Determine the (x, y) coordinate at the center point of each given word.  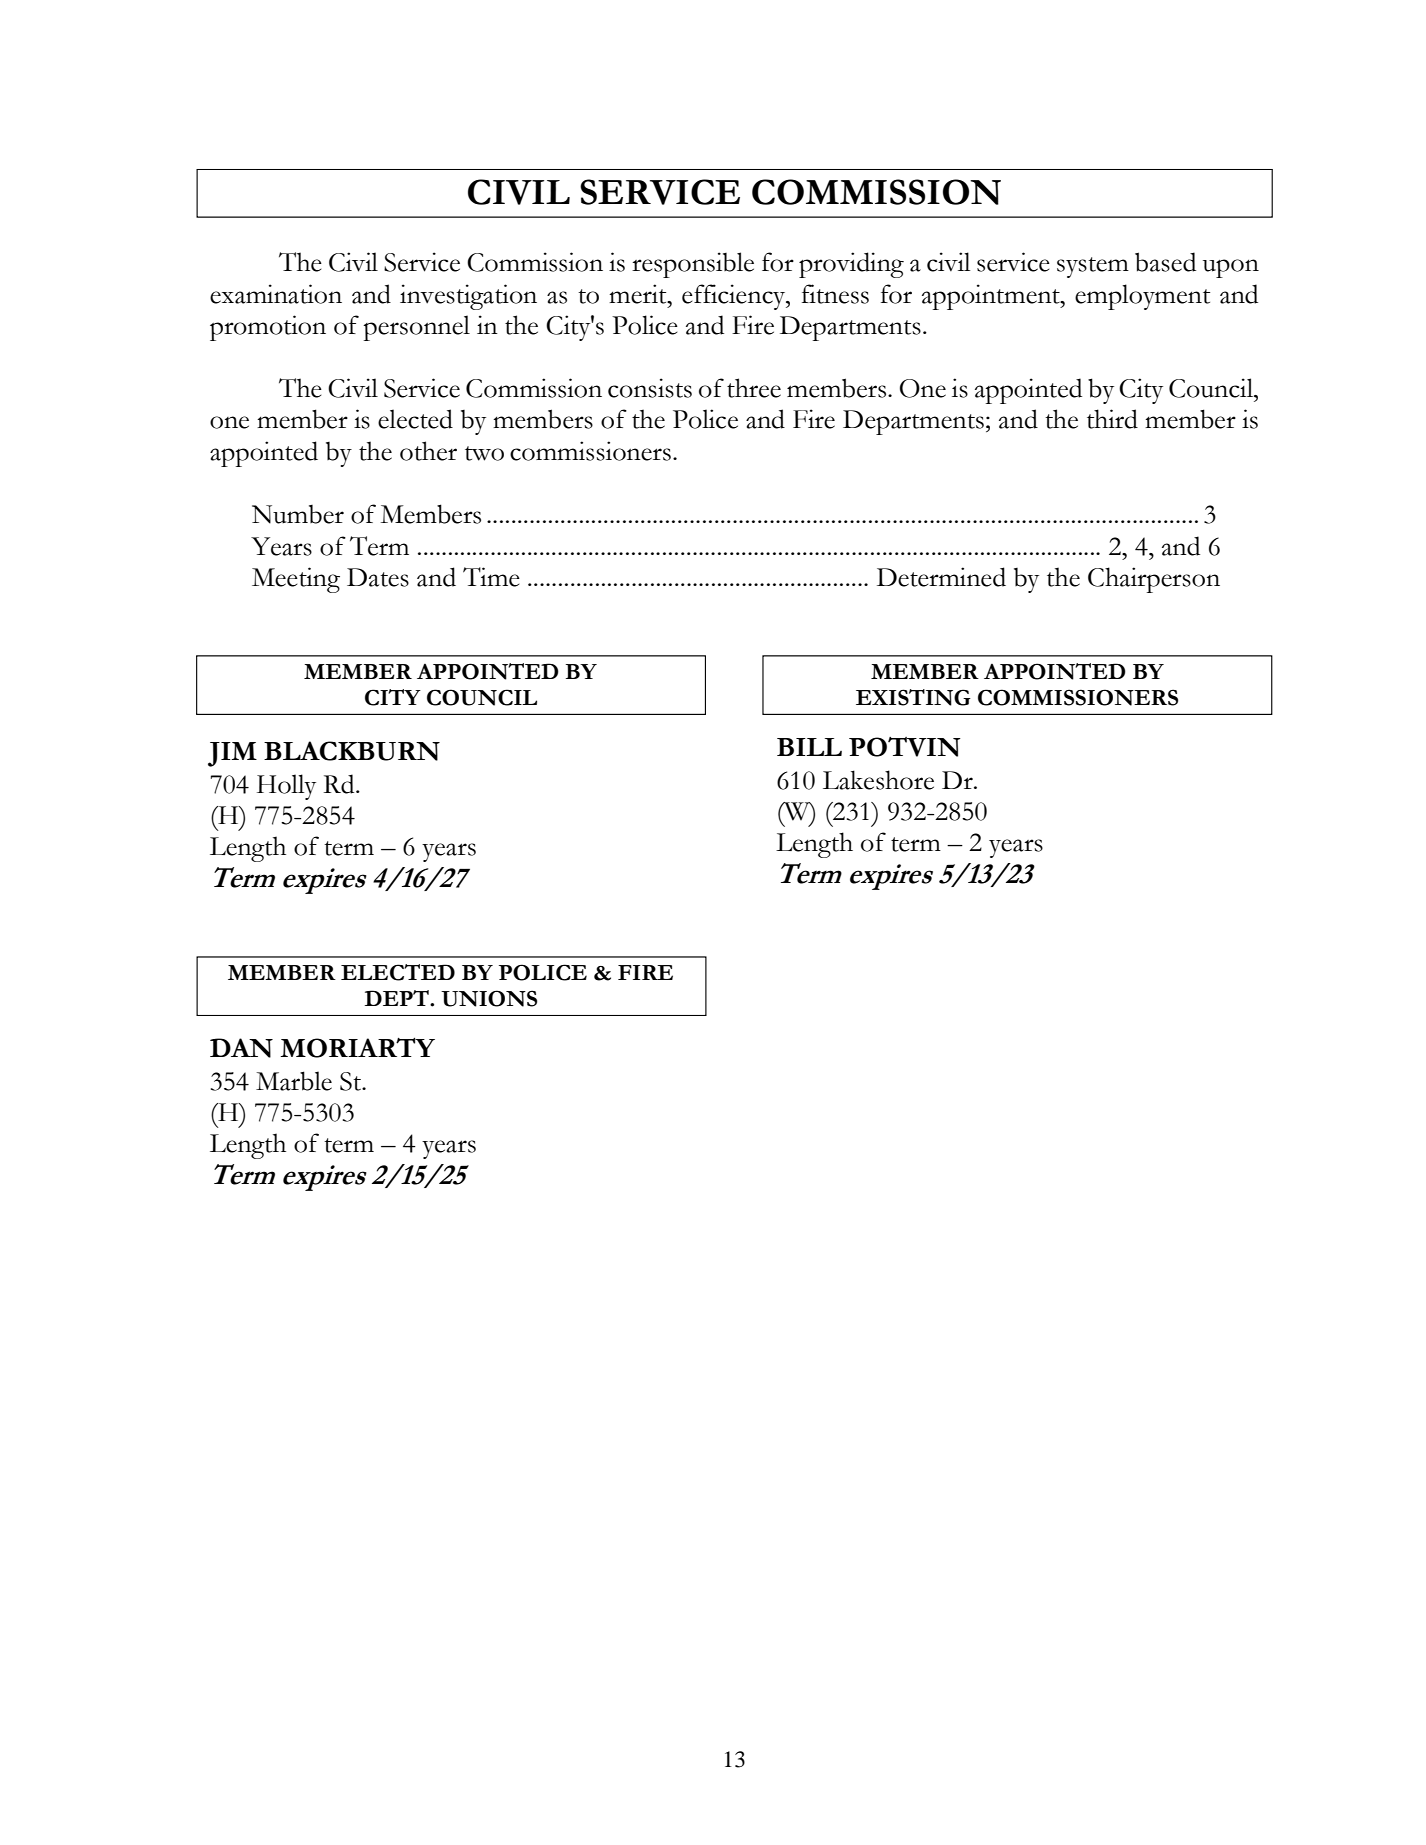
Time (491, 577)
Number (298, 514)
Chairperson (1154, 580)
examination (276, 294)
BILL (809, 747)
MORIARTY (358, 1047)
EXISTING (913, 697)
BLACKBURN (352, 751)
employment (1142, 297)
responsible (693, 265)
